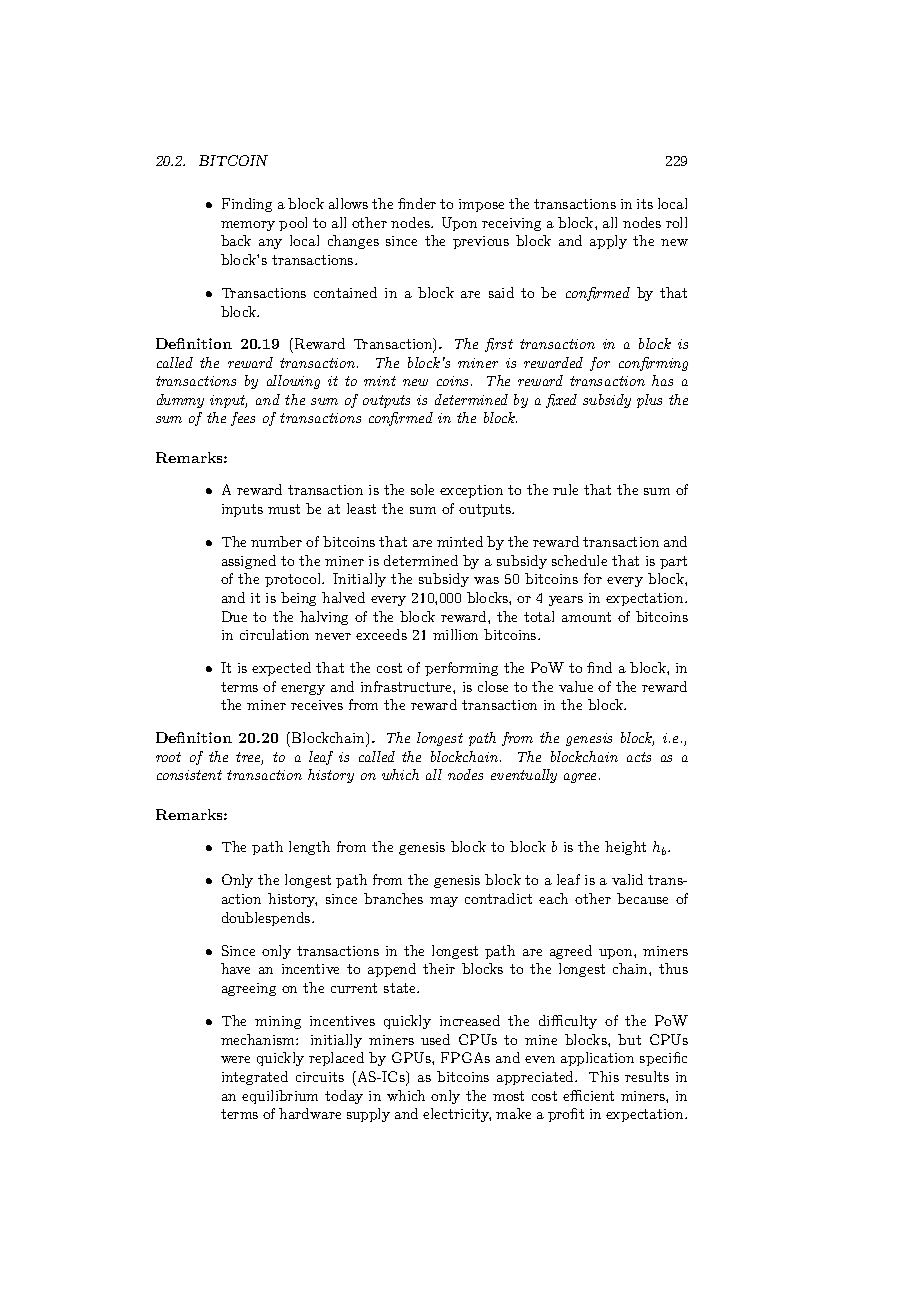 Image resolution: width=924 pixels, height=1308 pixels. I want to click on electricity, so click(457, 1115).
